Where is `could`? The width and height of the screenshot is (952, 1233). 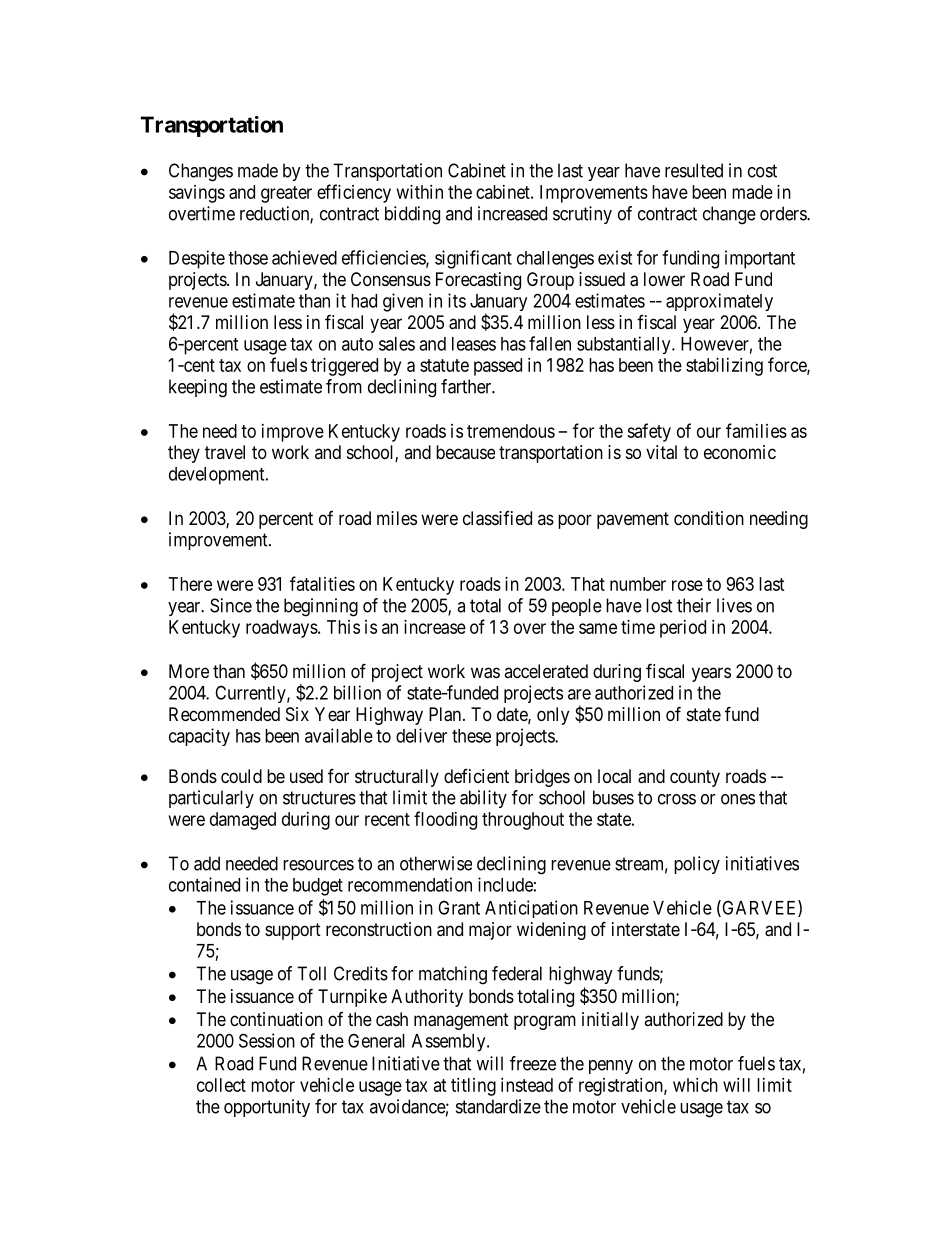 could is located at coordinates (241, 776).
